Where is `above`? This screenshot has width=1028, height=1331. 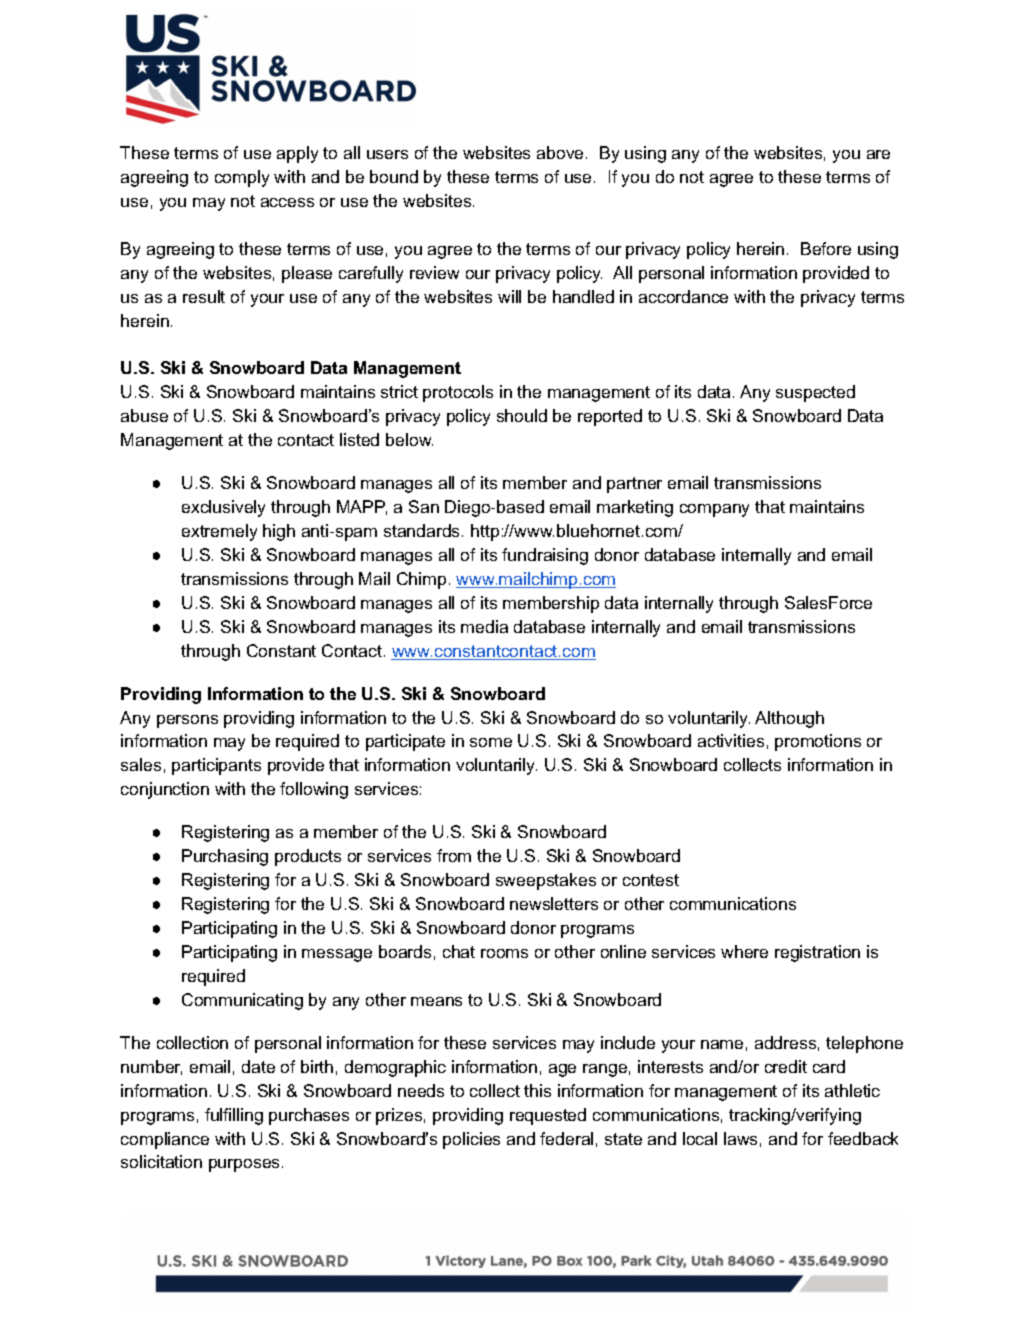 above is located at coordinates (560, 152).
